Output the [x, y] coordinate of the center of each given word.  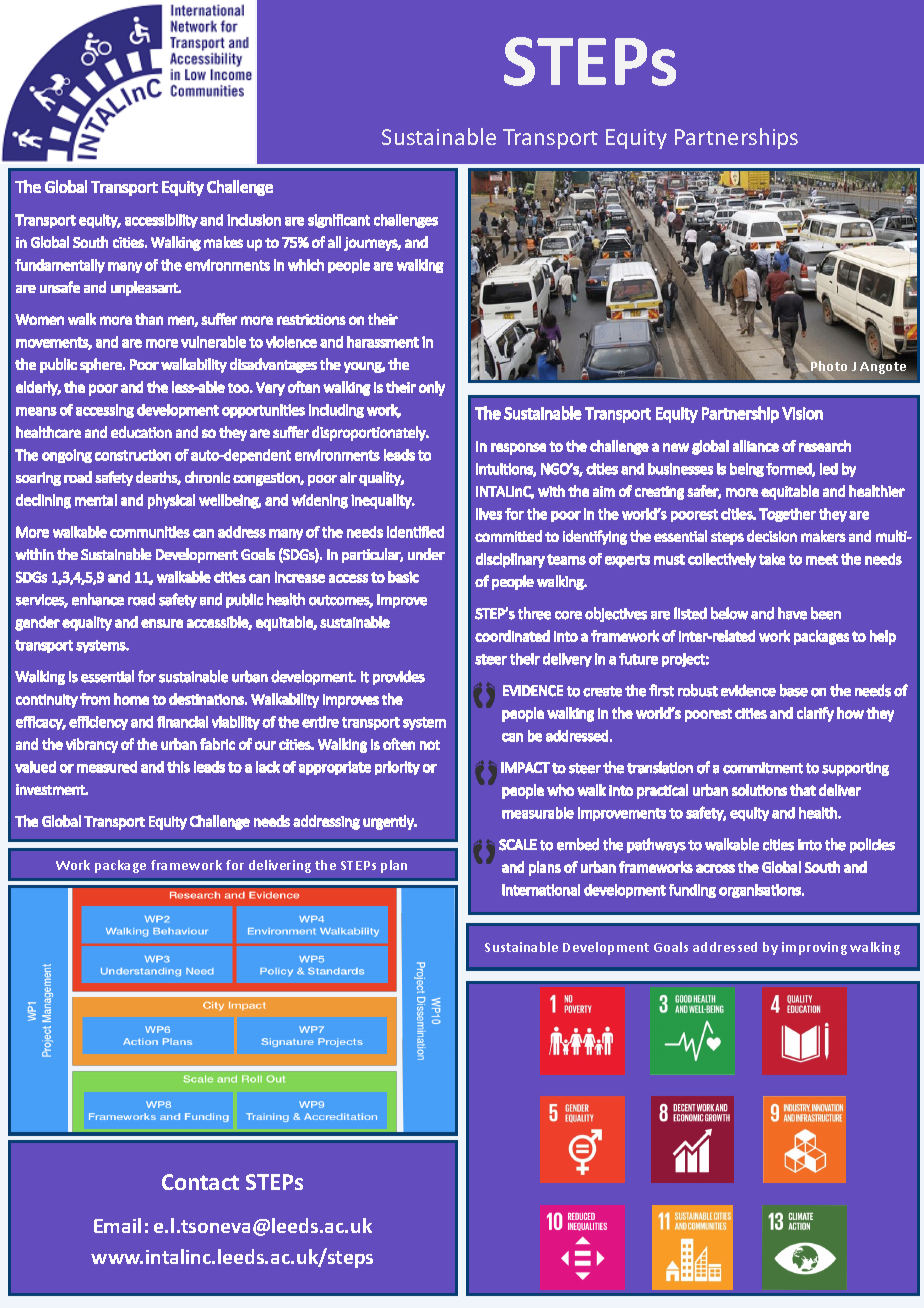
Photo [829, 366]
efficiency [98, 723]
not [430, 745]
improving [814, 948]
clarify [815, 714]
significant [339, 221]
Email [117, 1225]
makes [223, 242]
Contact [200, 1182]
